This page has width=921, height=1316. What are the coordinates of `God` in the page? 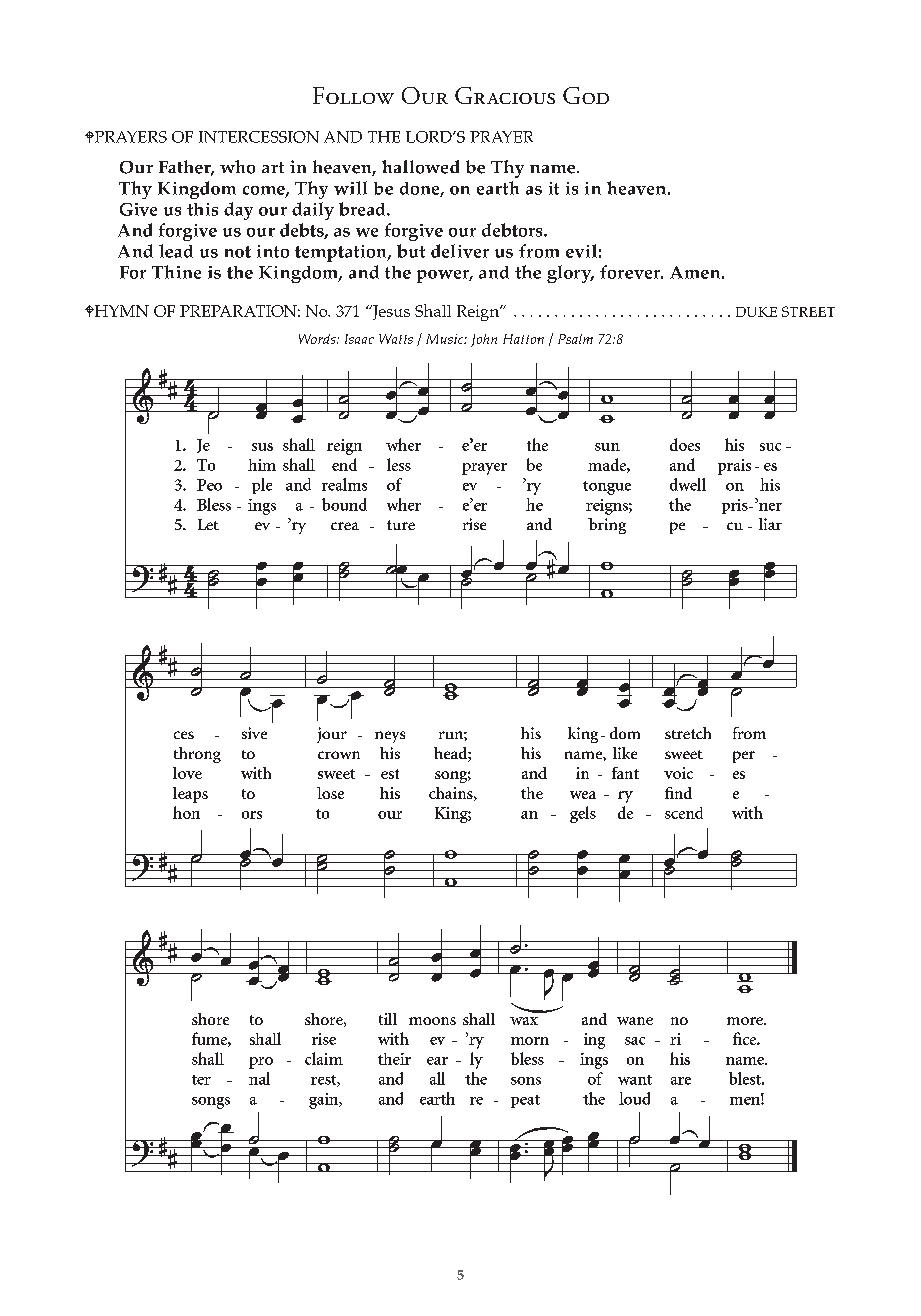 It's located at (586, 95).
